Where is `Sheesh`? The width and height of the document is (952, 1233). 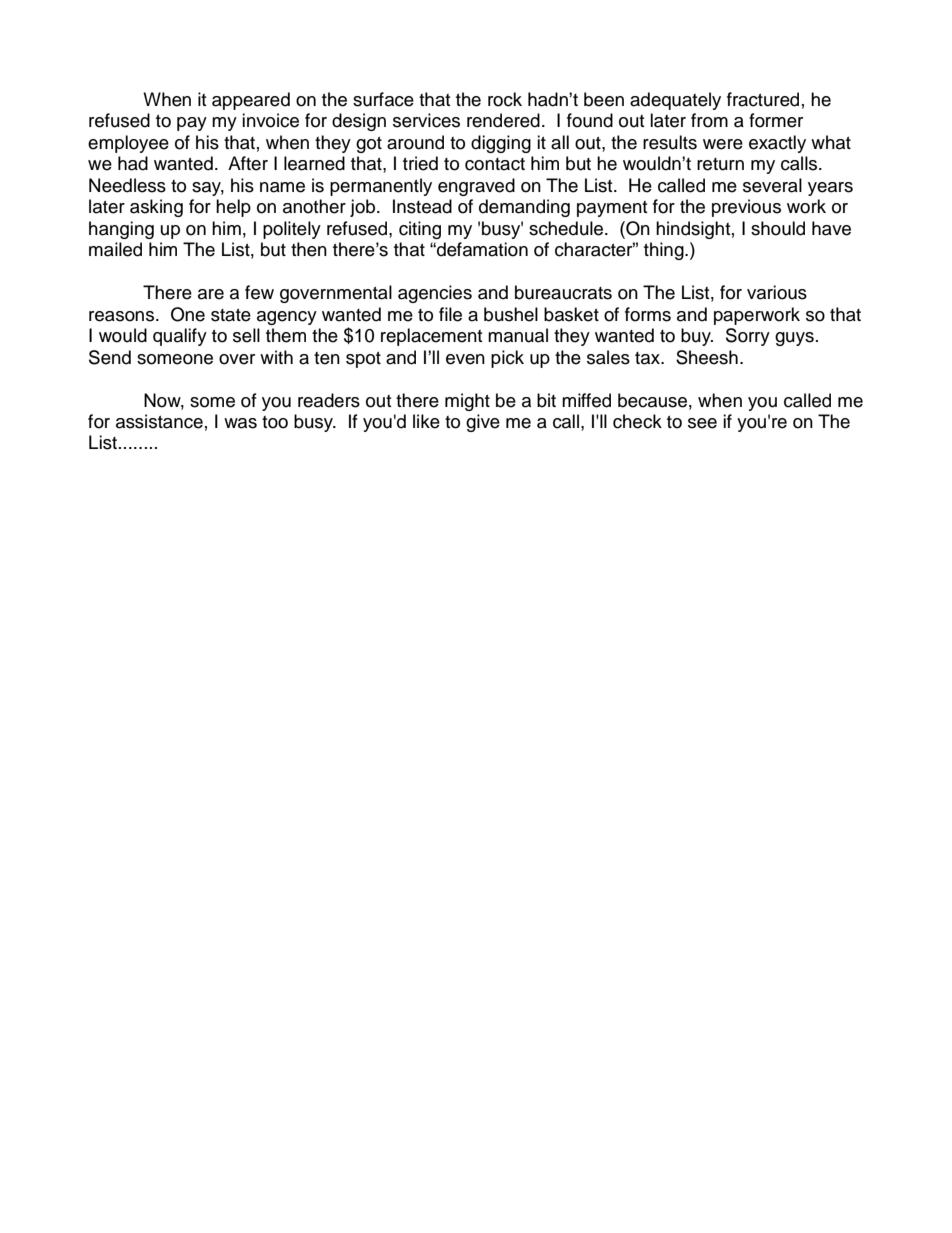
Sheesh is located at coordinates (707, 357).
